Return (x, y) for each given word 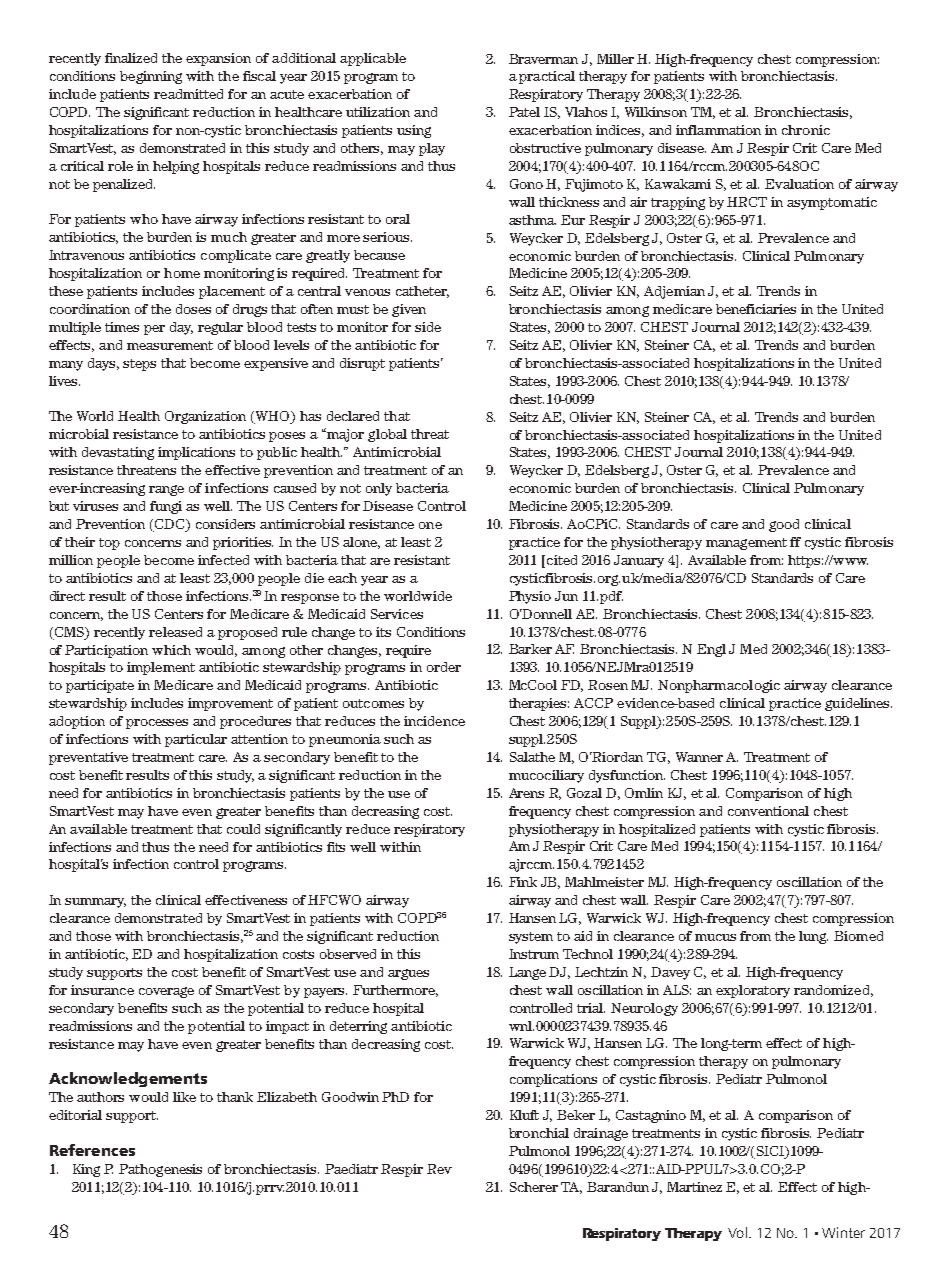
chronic (806, 130)
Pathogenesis (160, 1170)
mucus (715, 937)
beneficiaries (756, 309)
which (171, 650)
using (414, 131)
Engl (711, 650)
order (444, 667)
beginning (151, 77)
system (531, 938)
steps (139, 365)
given (409, 310)
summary (95, 903)
